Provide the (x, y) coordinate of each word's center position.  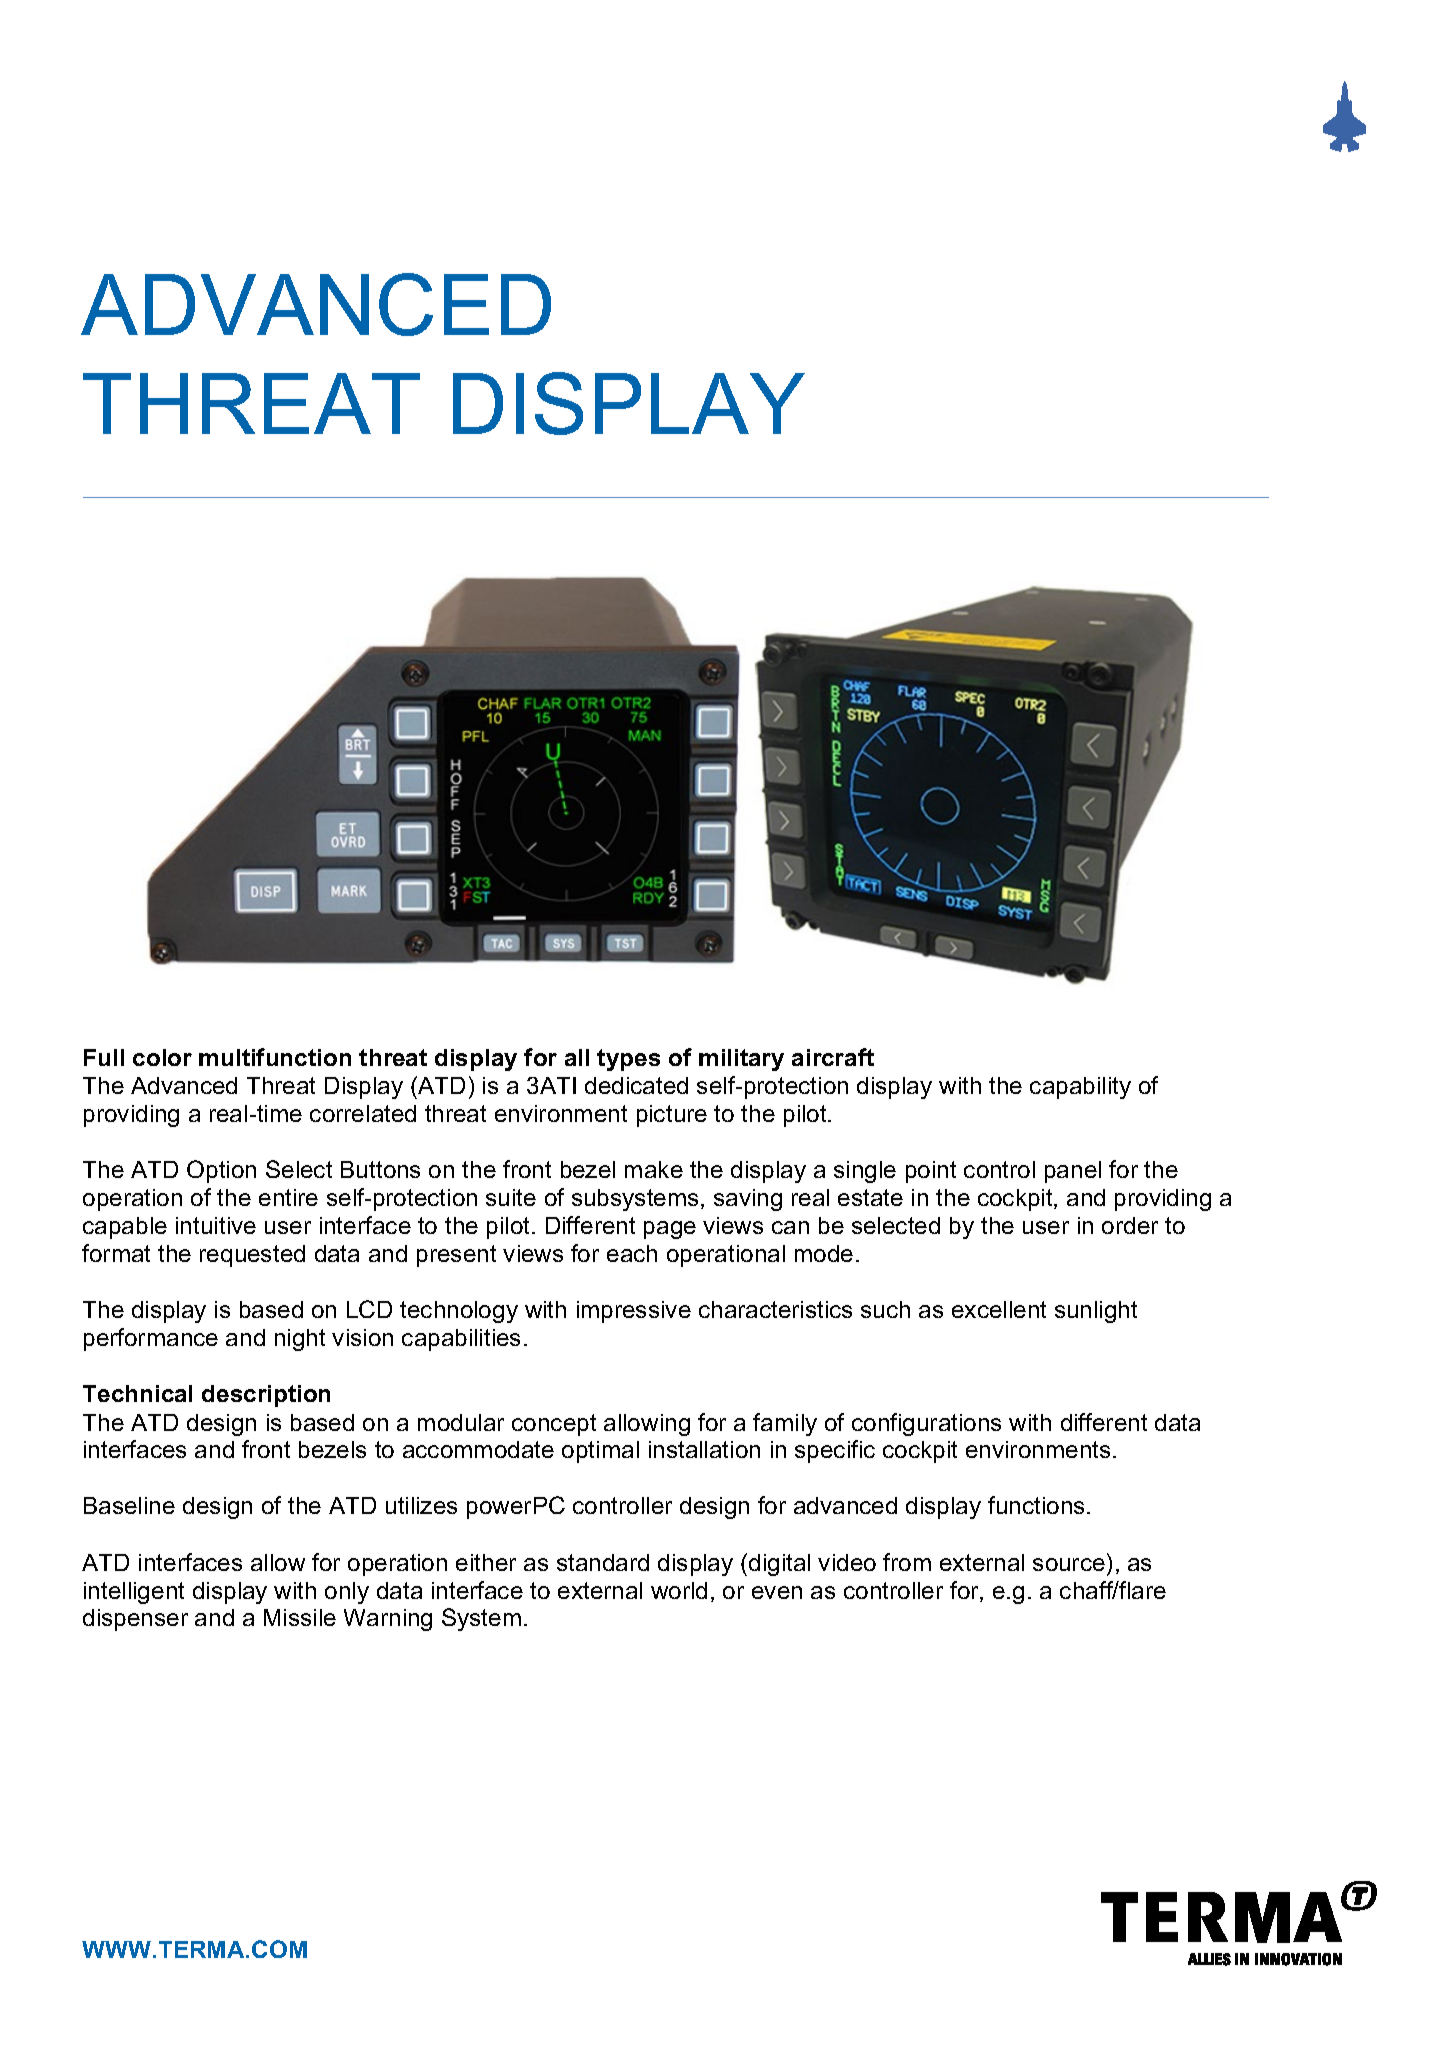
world (679, 1590)
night (300, 1340)
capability (1080, 1088)
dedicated (636, 1085)
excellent (999, 1309)
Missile (300, 1617)
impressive (634, 1312)
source (1069, 1564)
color (162, 1057)
